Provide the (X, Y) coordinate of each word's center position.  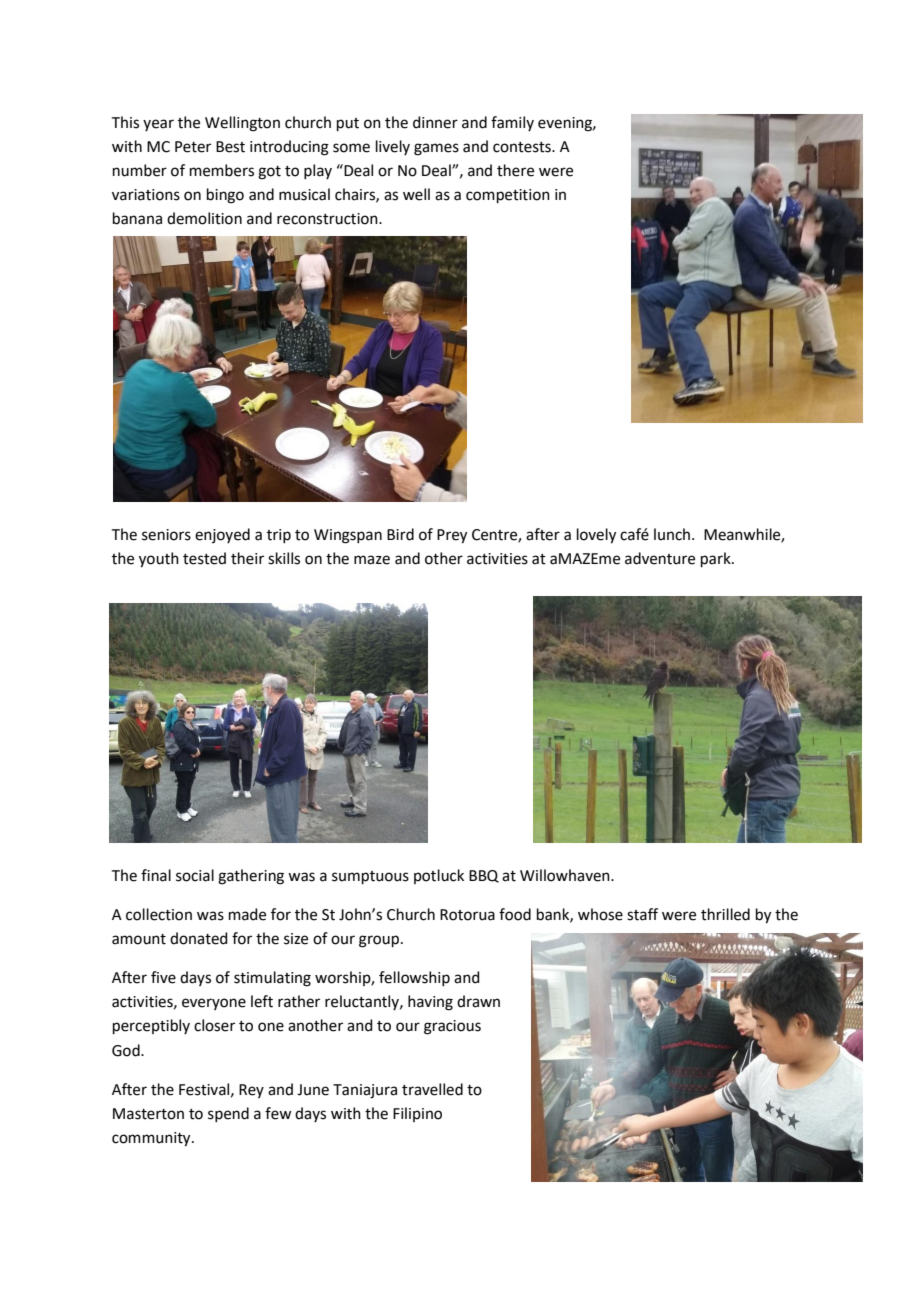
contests (523, 147)
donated (199, 938)
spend (228, 1114)
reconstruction (328, 219)
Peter (193, 147)
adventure (660, 558)
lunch (673, 534)
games (436, 149)
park (717, 559)
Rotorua (467, 915)
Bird (400, 534)
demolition (204, 218)
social (195, 875)
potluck (439, 876)
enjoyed (222, 535)
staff (642, 914)
